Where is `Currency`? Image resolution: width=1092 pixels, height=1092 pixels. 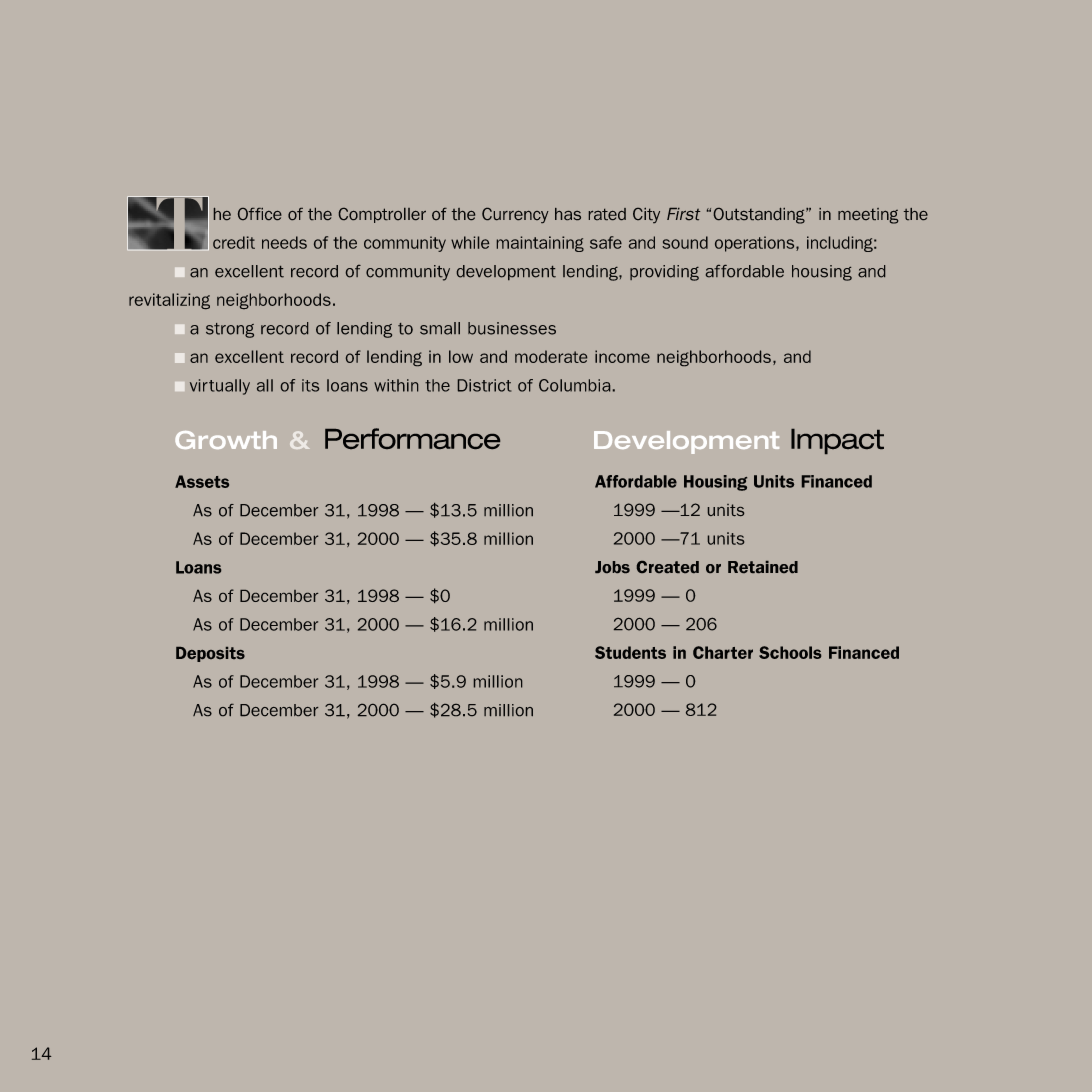 Currency is located at coordinates (515, 215).
